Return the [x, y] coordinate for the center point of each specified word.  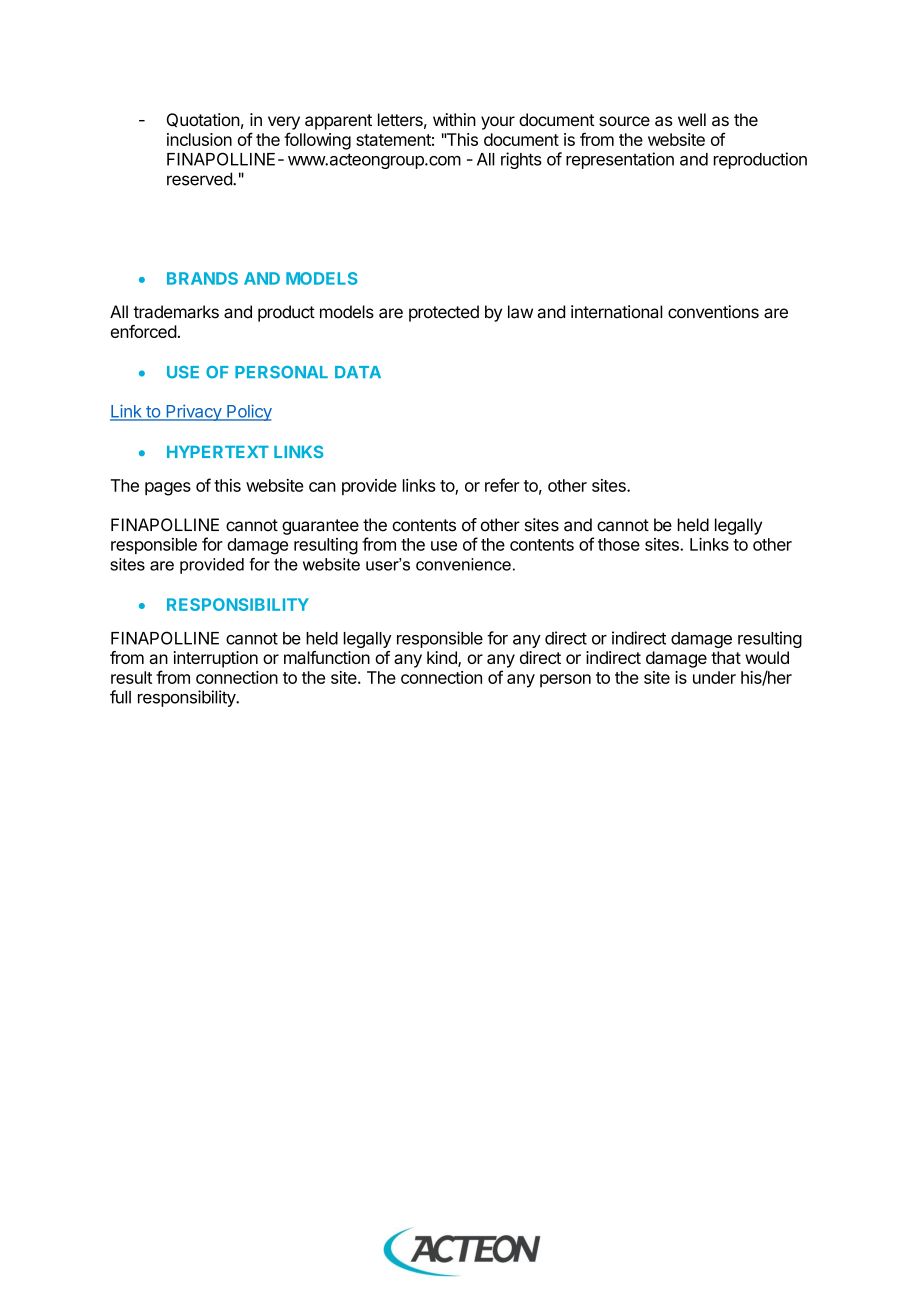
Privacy [193, 412]
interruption [216, 659]
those [619, 544]
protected [444, 313]
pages [168, 489]
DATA [358, 372]
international [617, 312]
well [692, 119]
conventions [713, 312]
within [454, 119]
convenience [463, 564]
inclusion [199, 139]
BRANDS [202, 278]
